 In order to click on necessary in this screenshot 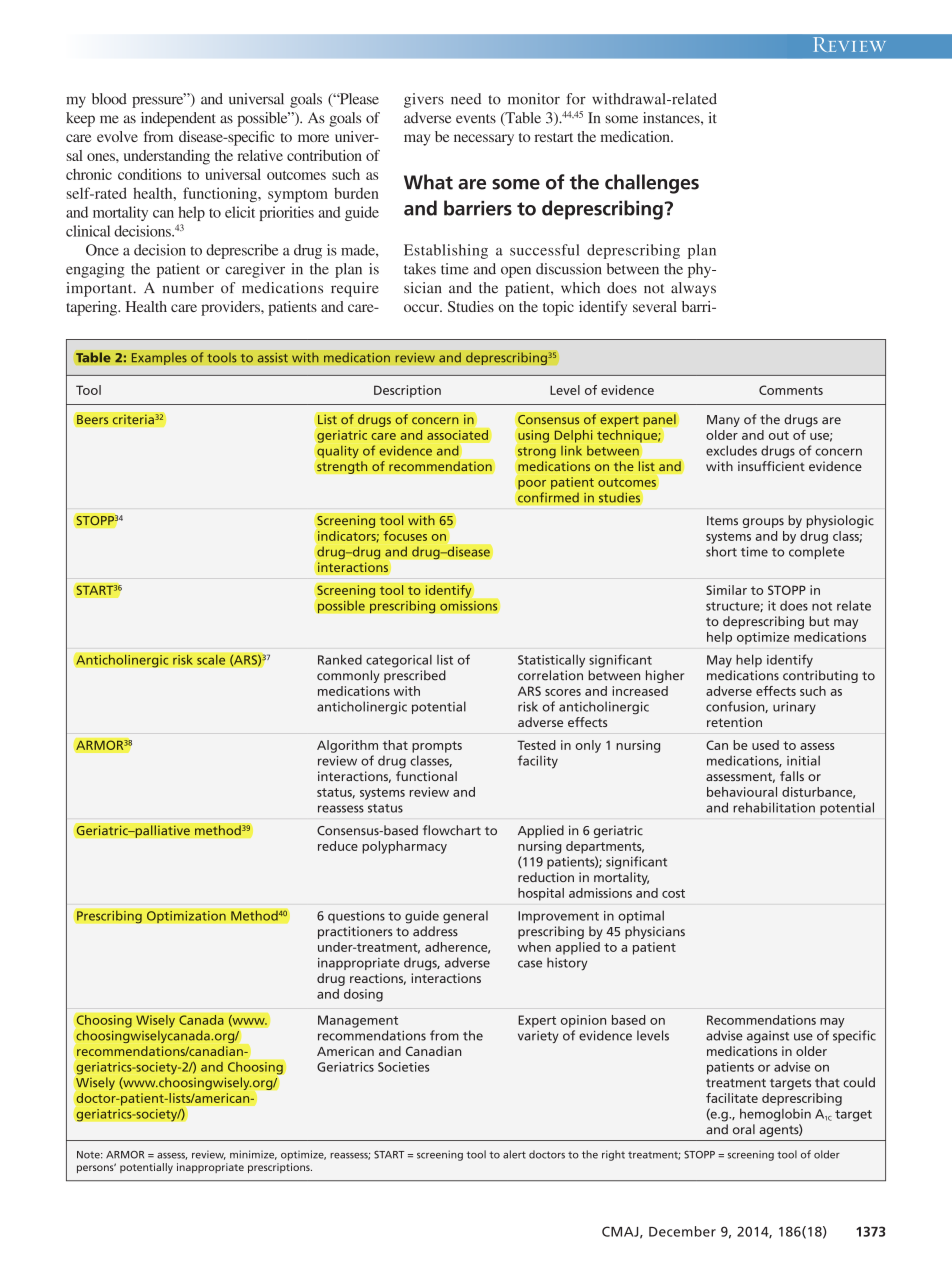, I will do `click(484, 140)`.
